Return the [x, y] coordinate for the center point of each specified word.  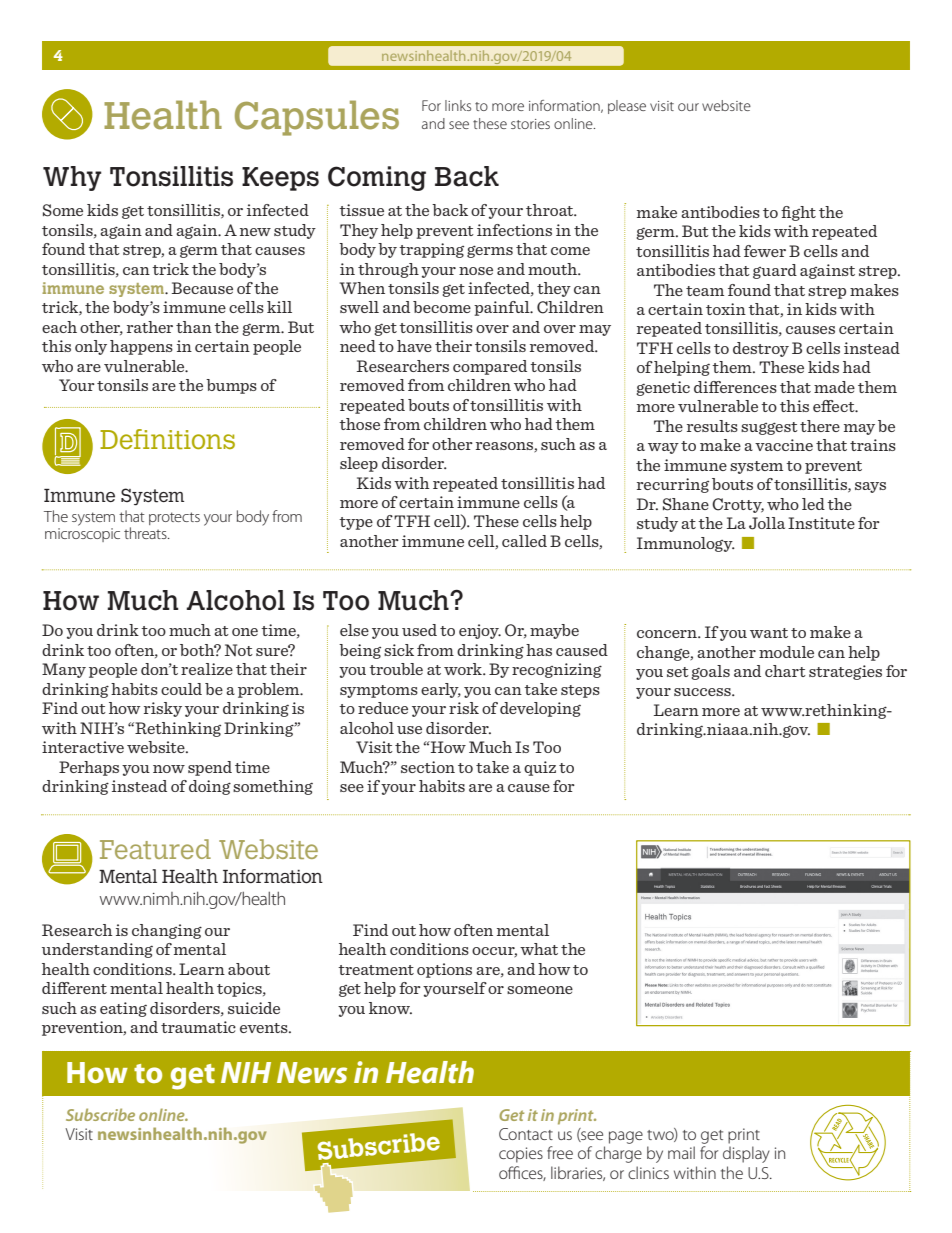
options [444, 970]
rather [150, 327]
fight [798, 213]
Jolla [767, 523]
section [428, 767]
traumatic [198, 1027]
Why [72, 178]
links [458, 105]
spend [210, 768]
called [524, 541]
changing [167, 931]
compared [490, 367]
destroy [761, 349]
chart [785, 671]
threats [146, 533]
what [539, 949]
